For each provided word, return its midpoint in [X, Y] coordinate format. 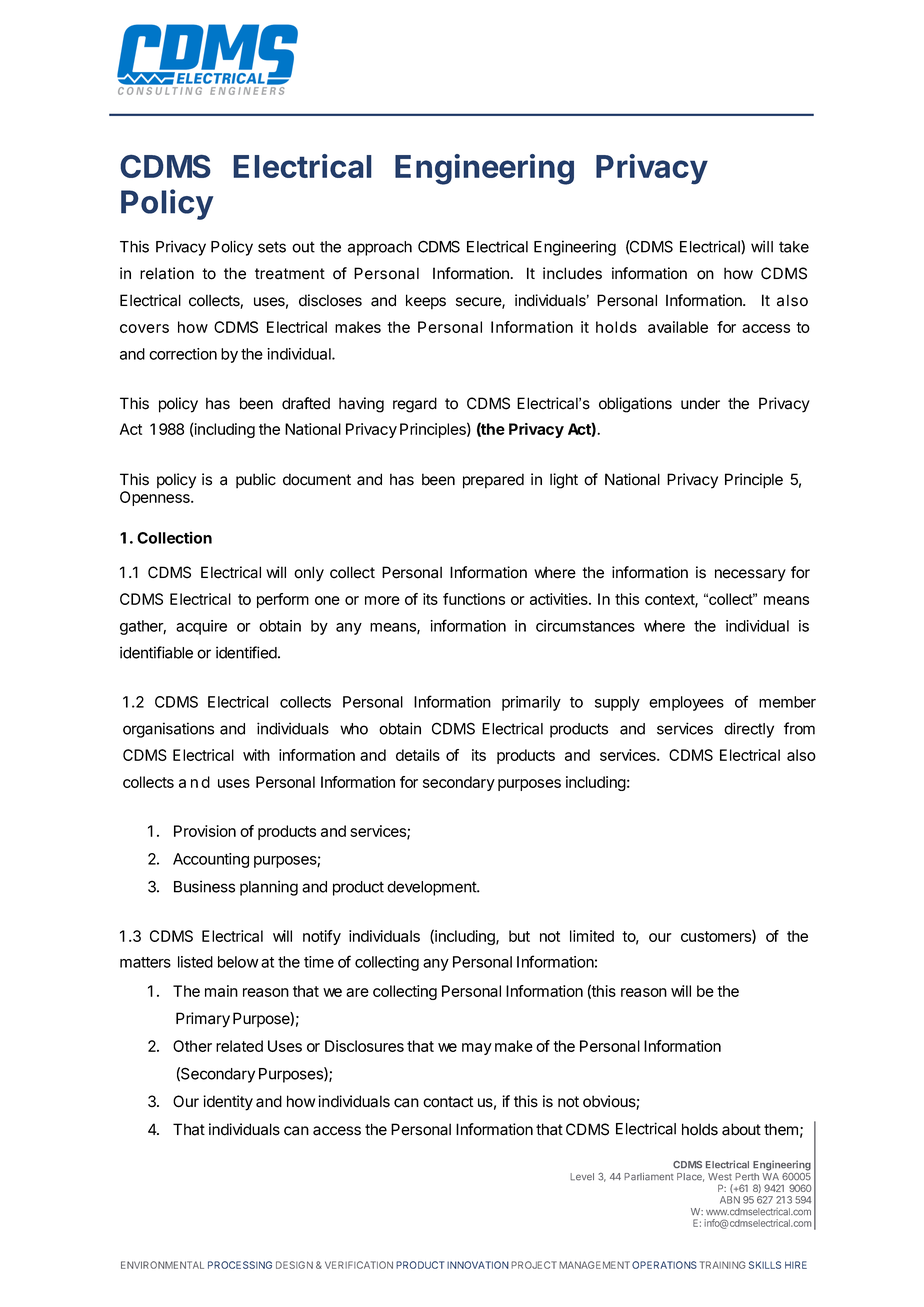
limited [592, 936]
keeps [426, 302]
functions [474, 599]
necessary [750, 575]
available [678, 327]
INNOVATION [478, 1265]
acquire [201, 627]
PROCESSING [240, 1265]
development [432, 888]
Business [204, 886]
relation [167, 273]
